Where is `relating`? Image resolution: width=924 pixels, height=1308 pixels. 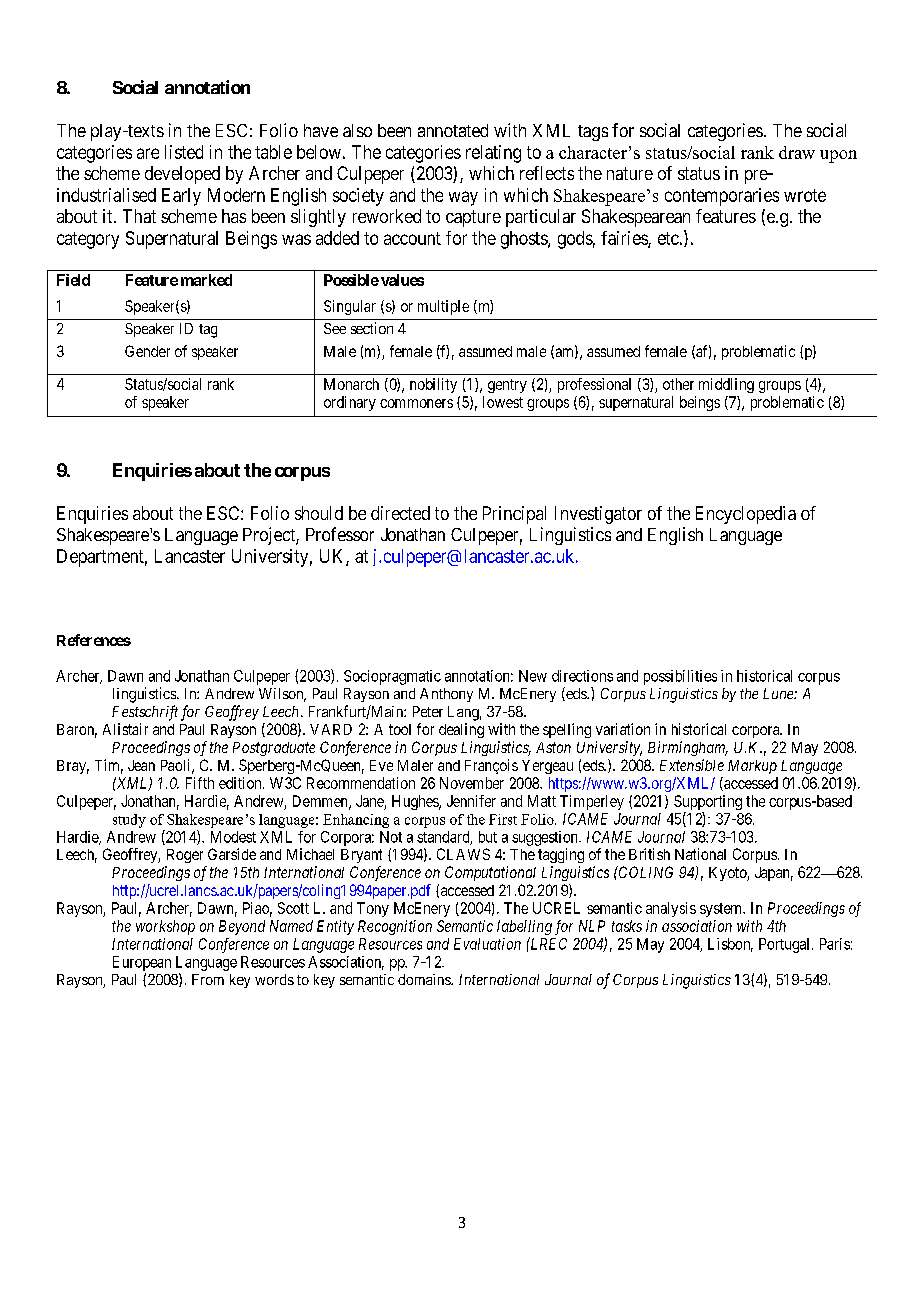
relating is located at coordinates (493, 154).
